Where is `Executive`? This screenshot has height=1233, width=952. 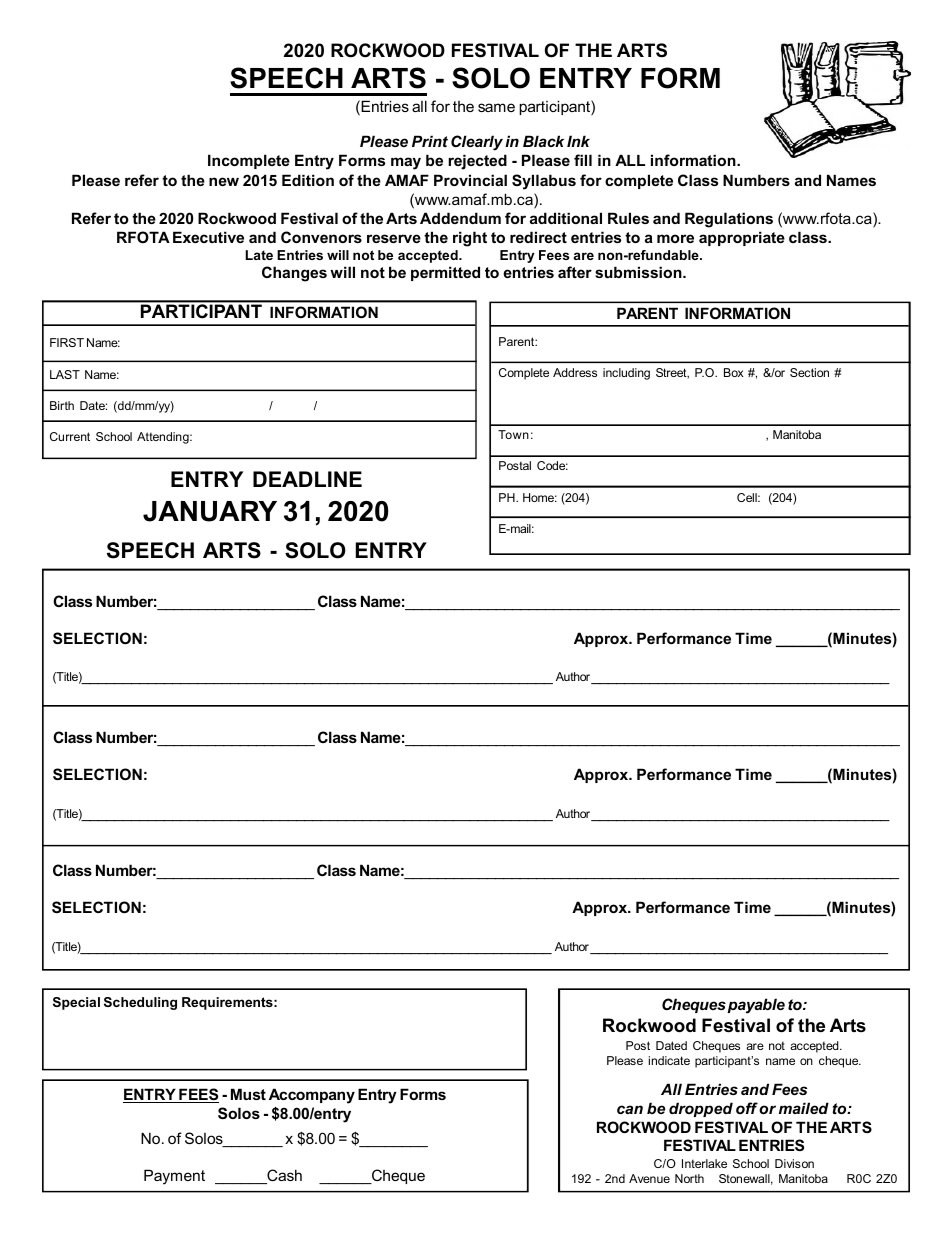
Executive is located at coordinates (208, 237).
